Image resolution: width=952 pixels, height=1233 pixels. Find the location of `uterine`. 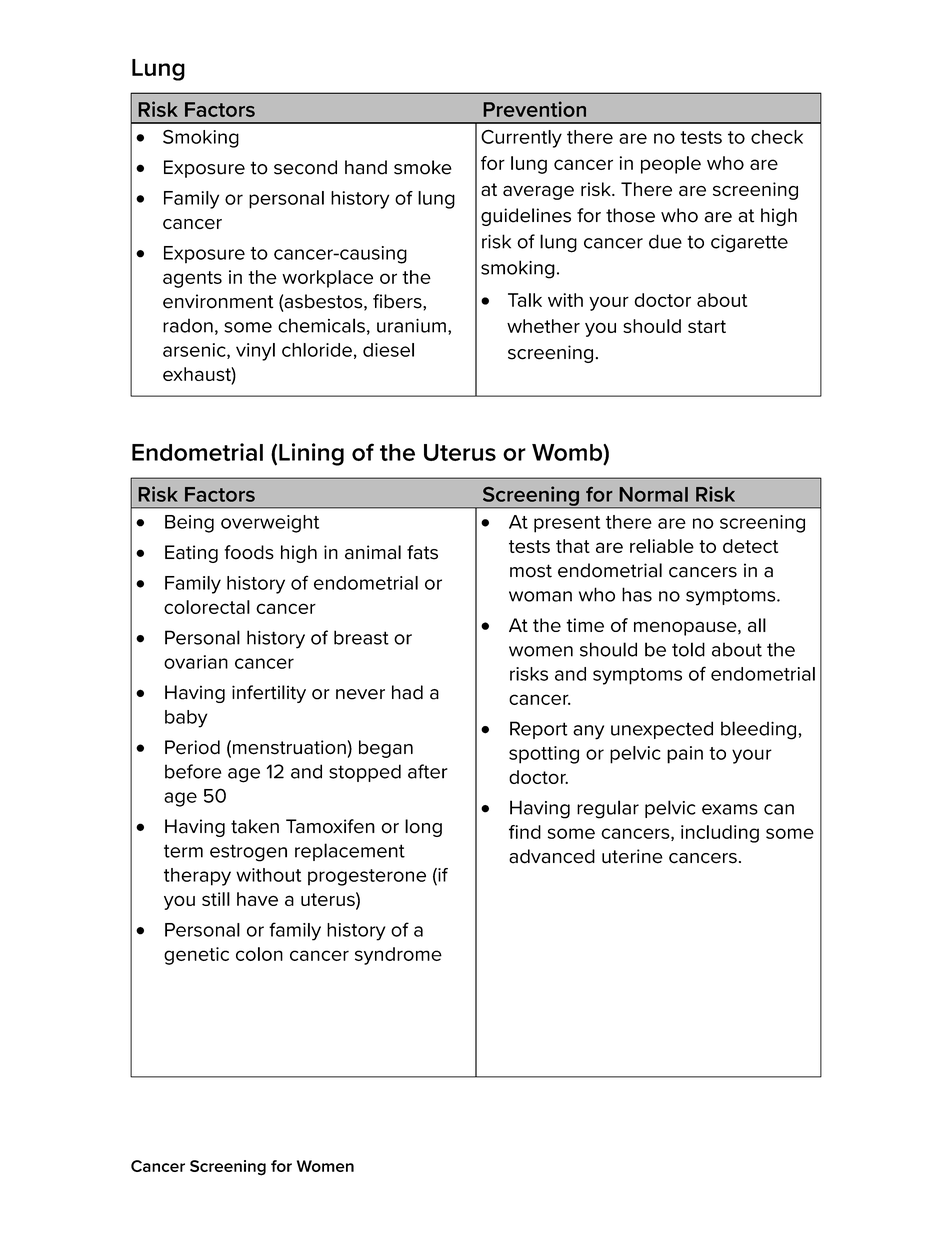

uterine is located at coordinates (632, 856).
